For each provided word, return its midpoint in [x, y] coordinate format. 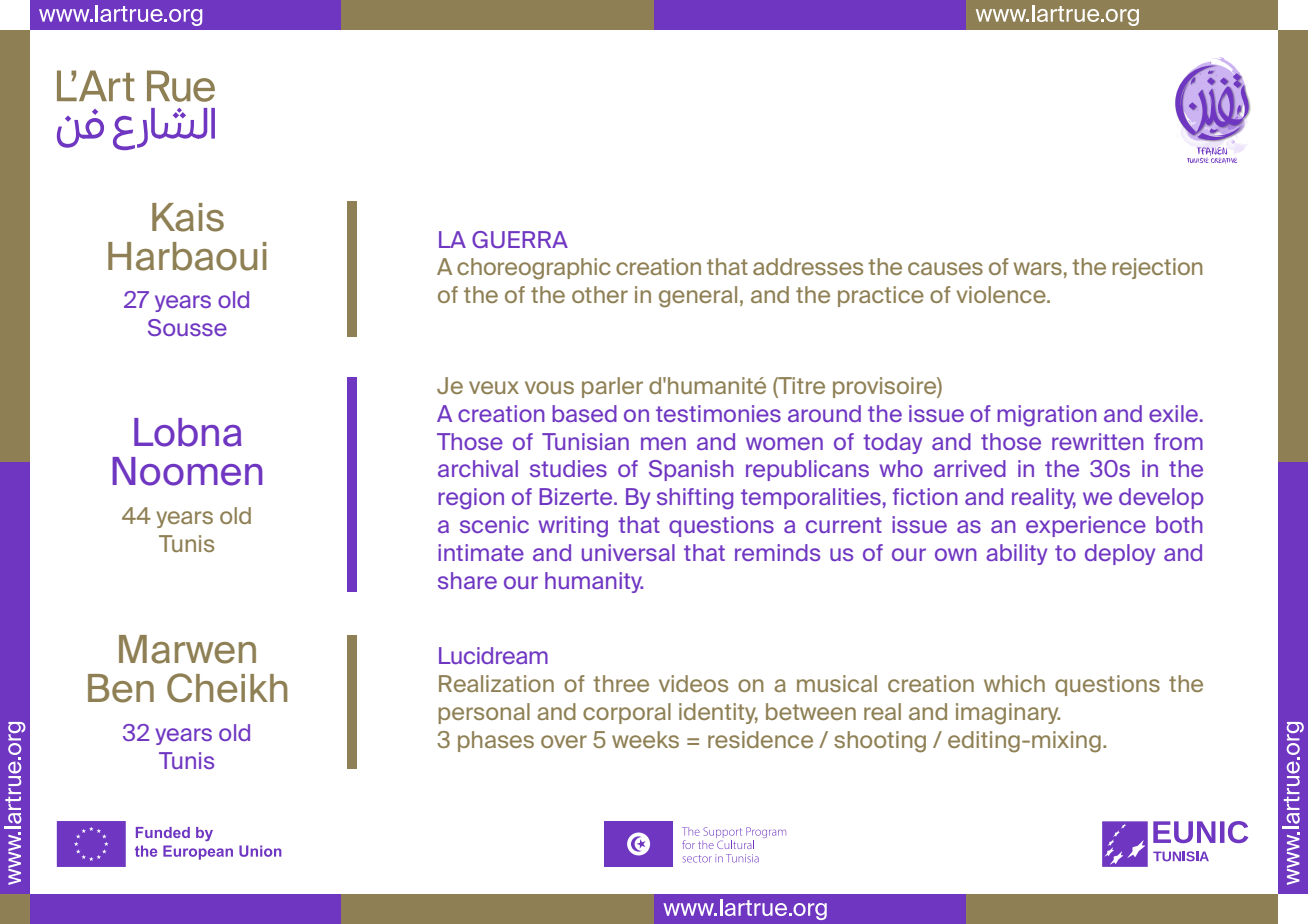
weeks [645, 739]
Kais [188, 217]
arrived [970, 468]
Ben [121, 688]
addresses [808, 266]
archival [478, 468]
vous [549, 387]
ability [1016, 554]
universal [628, 552]
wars [1038, 268]
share [467, 580]
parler [612, 387]
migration [1047, 416]
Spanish [691, 470]
